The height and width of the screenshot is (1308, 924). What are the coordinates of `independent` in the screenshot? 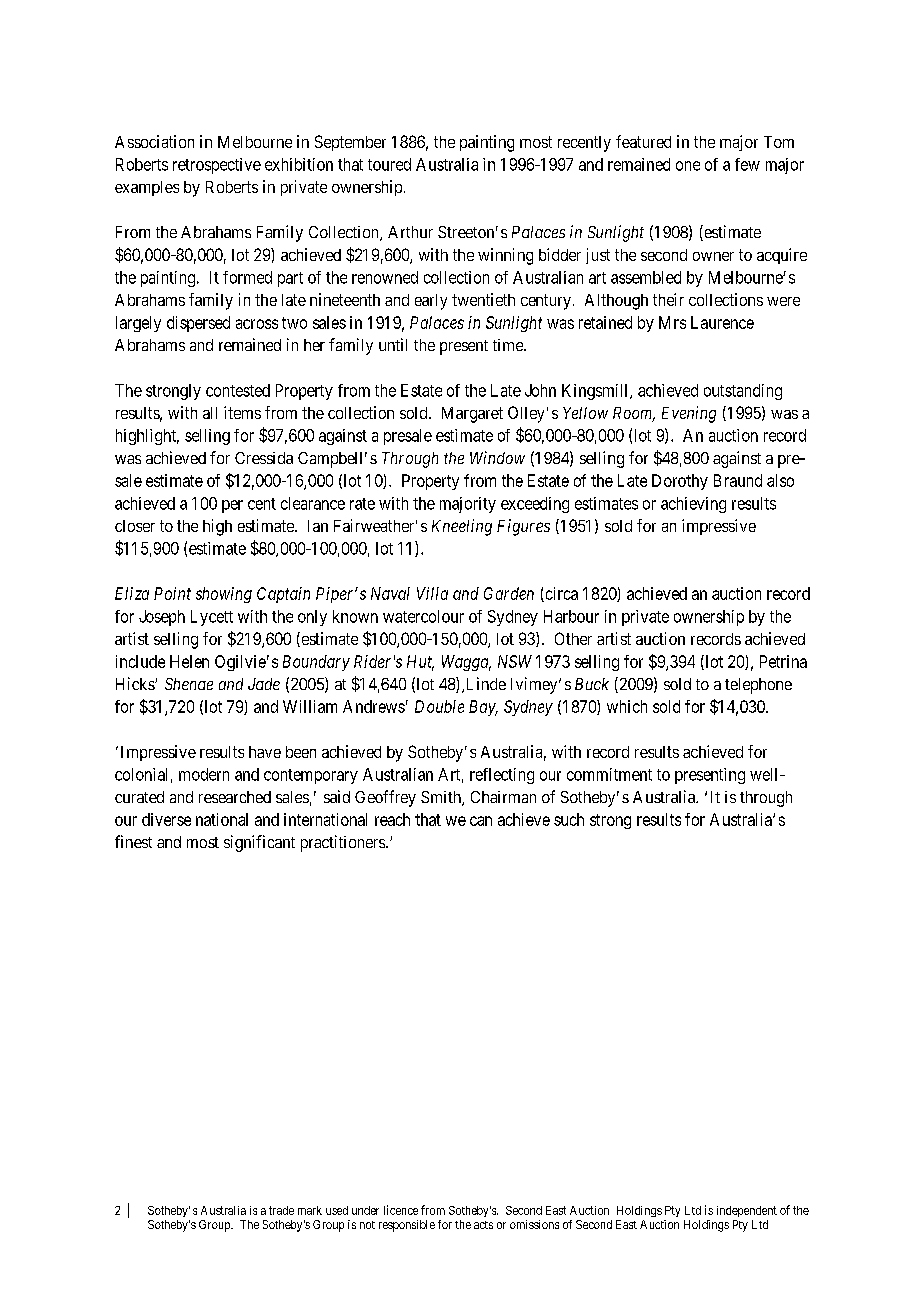 It's located at (747, 1211).
